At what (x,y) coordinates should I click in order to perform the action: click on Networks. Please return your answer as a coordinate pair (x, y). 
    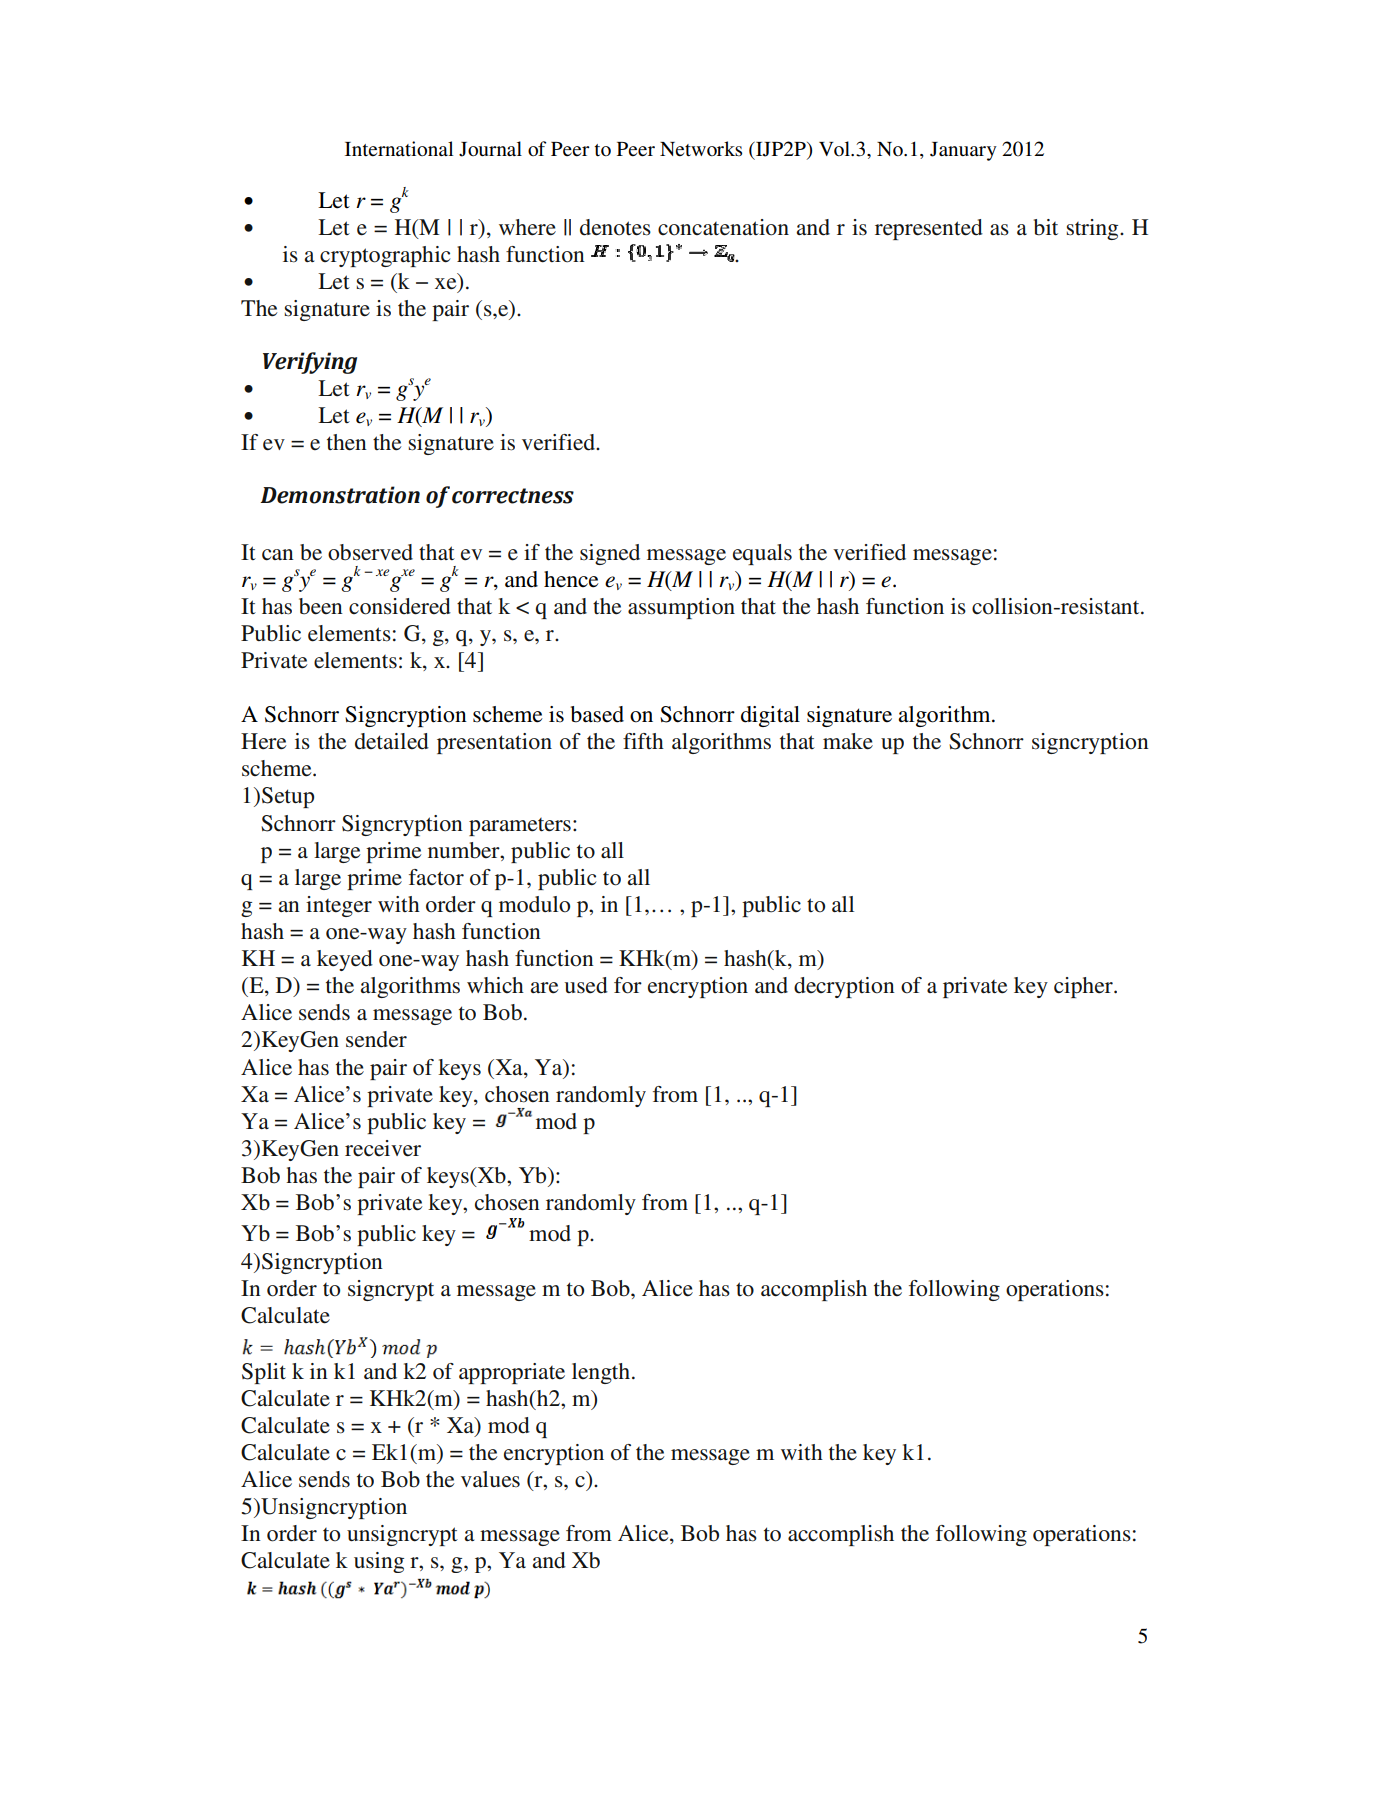
    Looking at the image, I should click on (701, 149).
